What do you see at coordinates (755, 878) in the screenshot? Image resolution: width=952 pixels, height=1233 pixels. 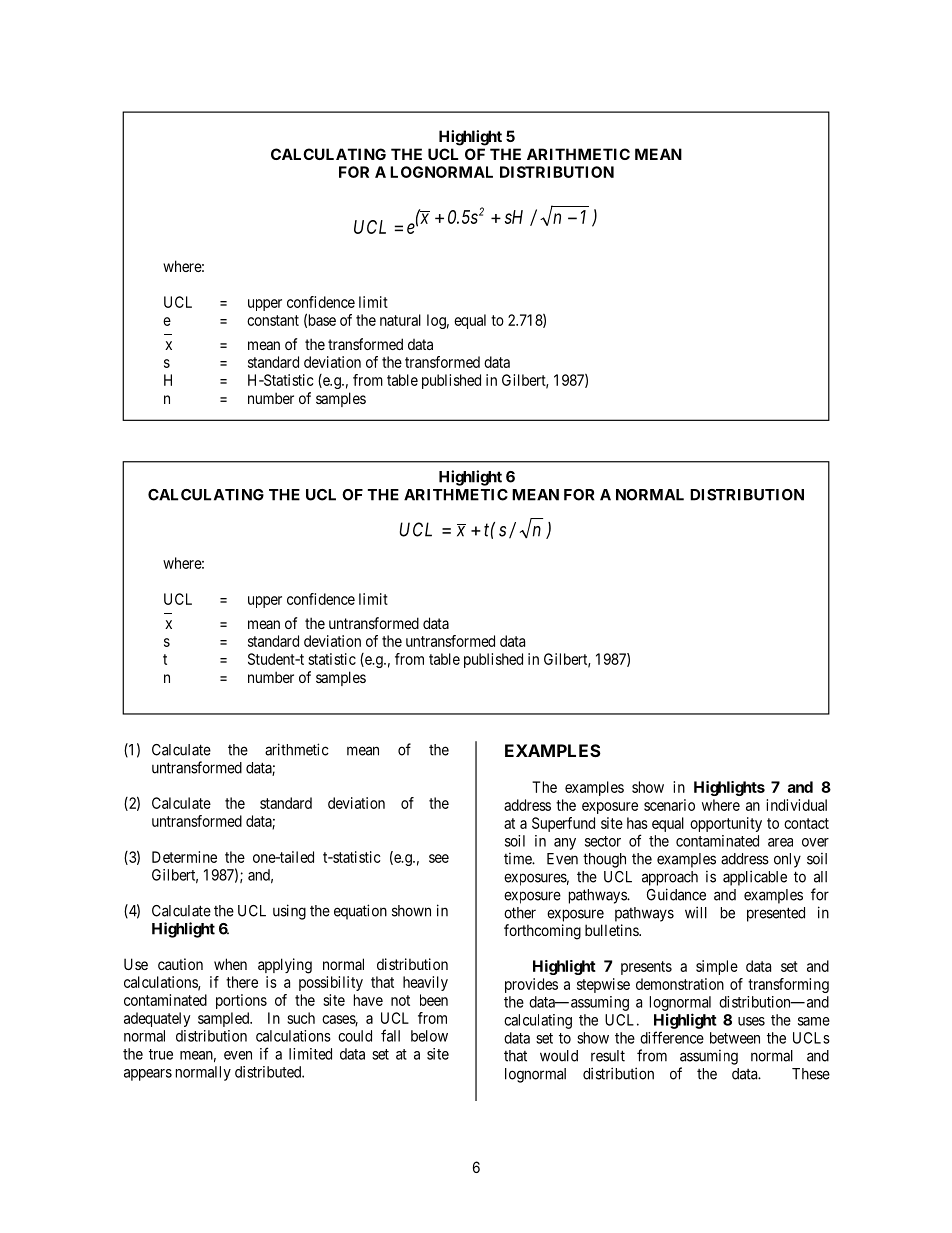 I see `applicable` at bounding box center [755, 878].
